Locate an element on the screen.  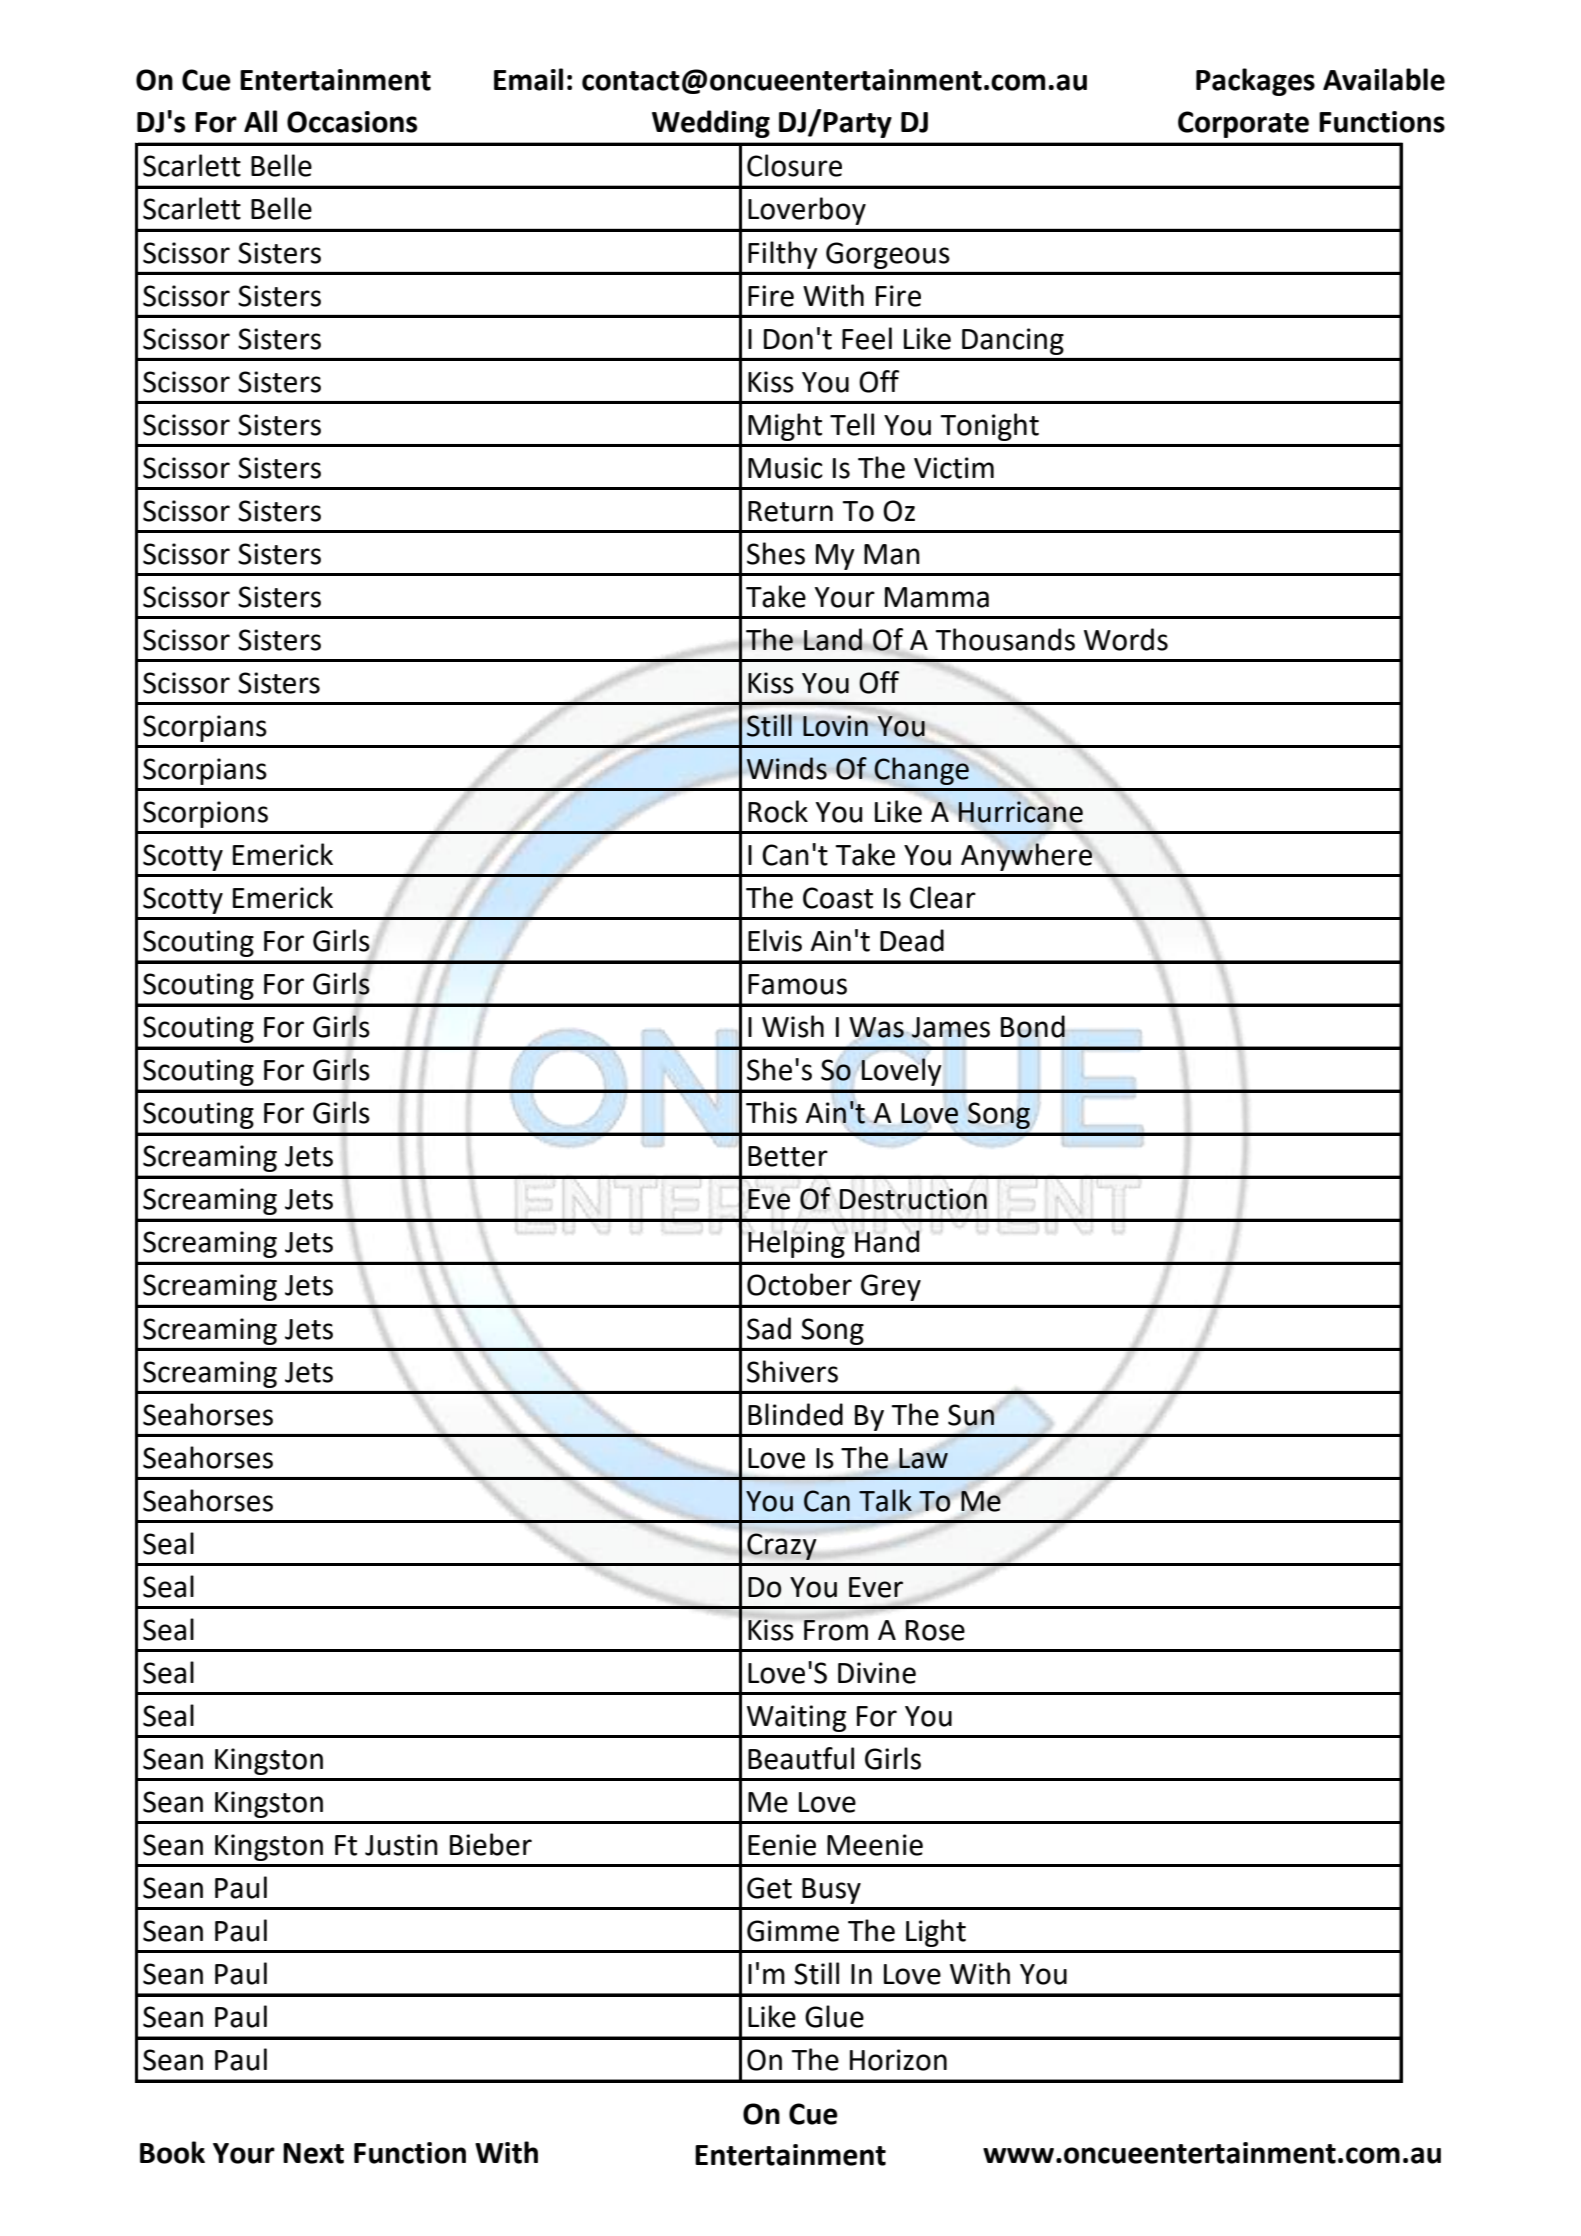
Blinded is located at coordinates (795, 1414).
